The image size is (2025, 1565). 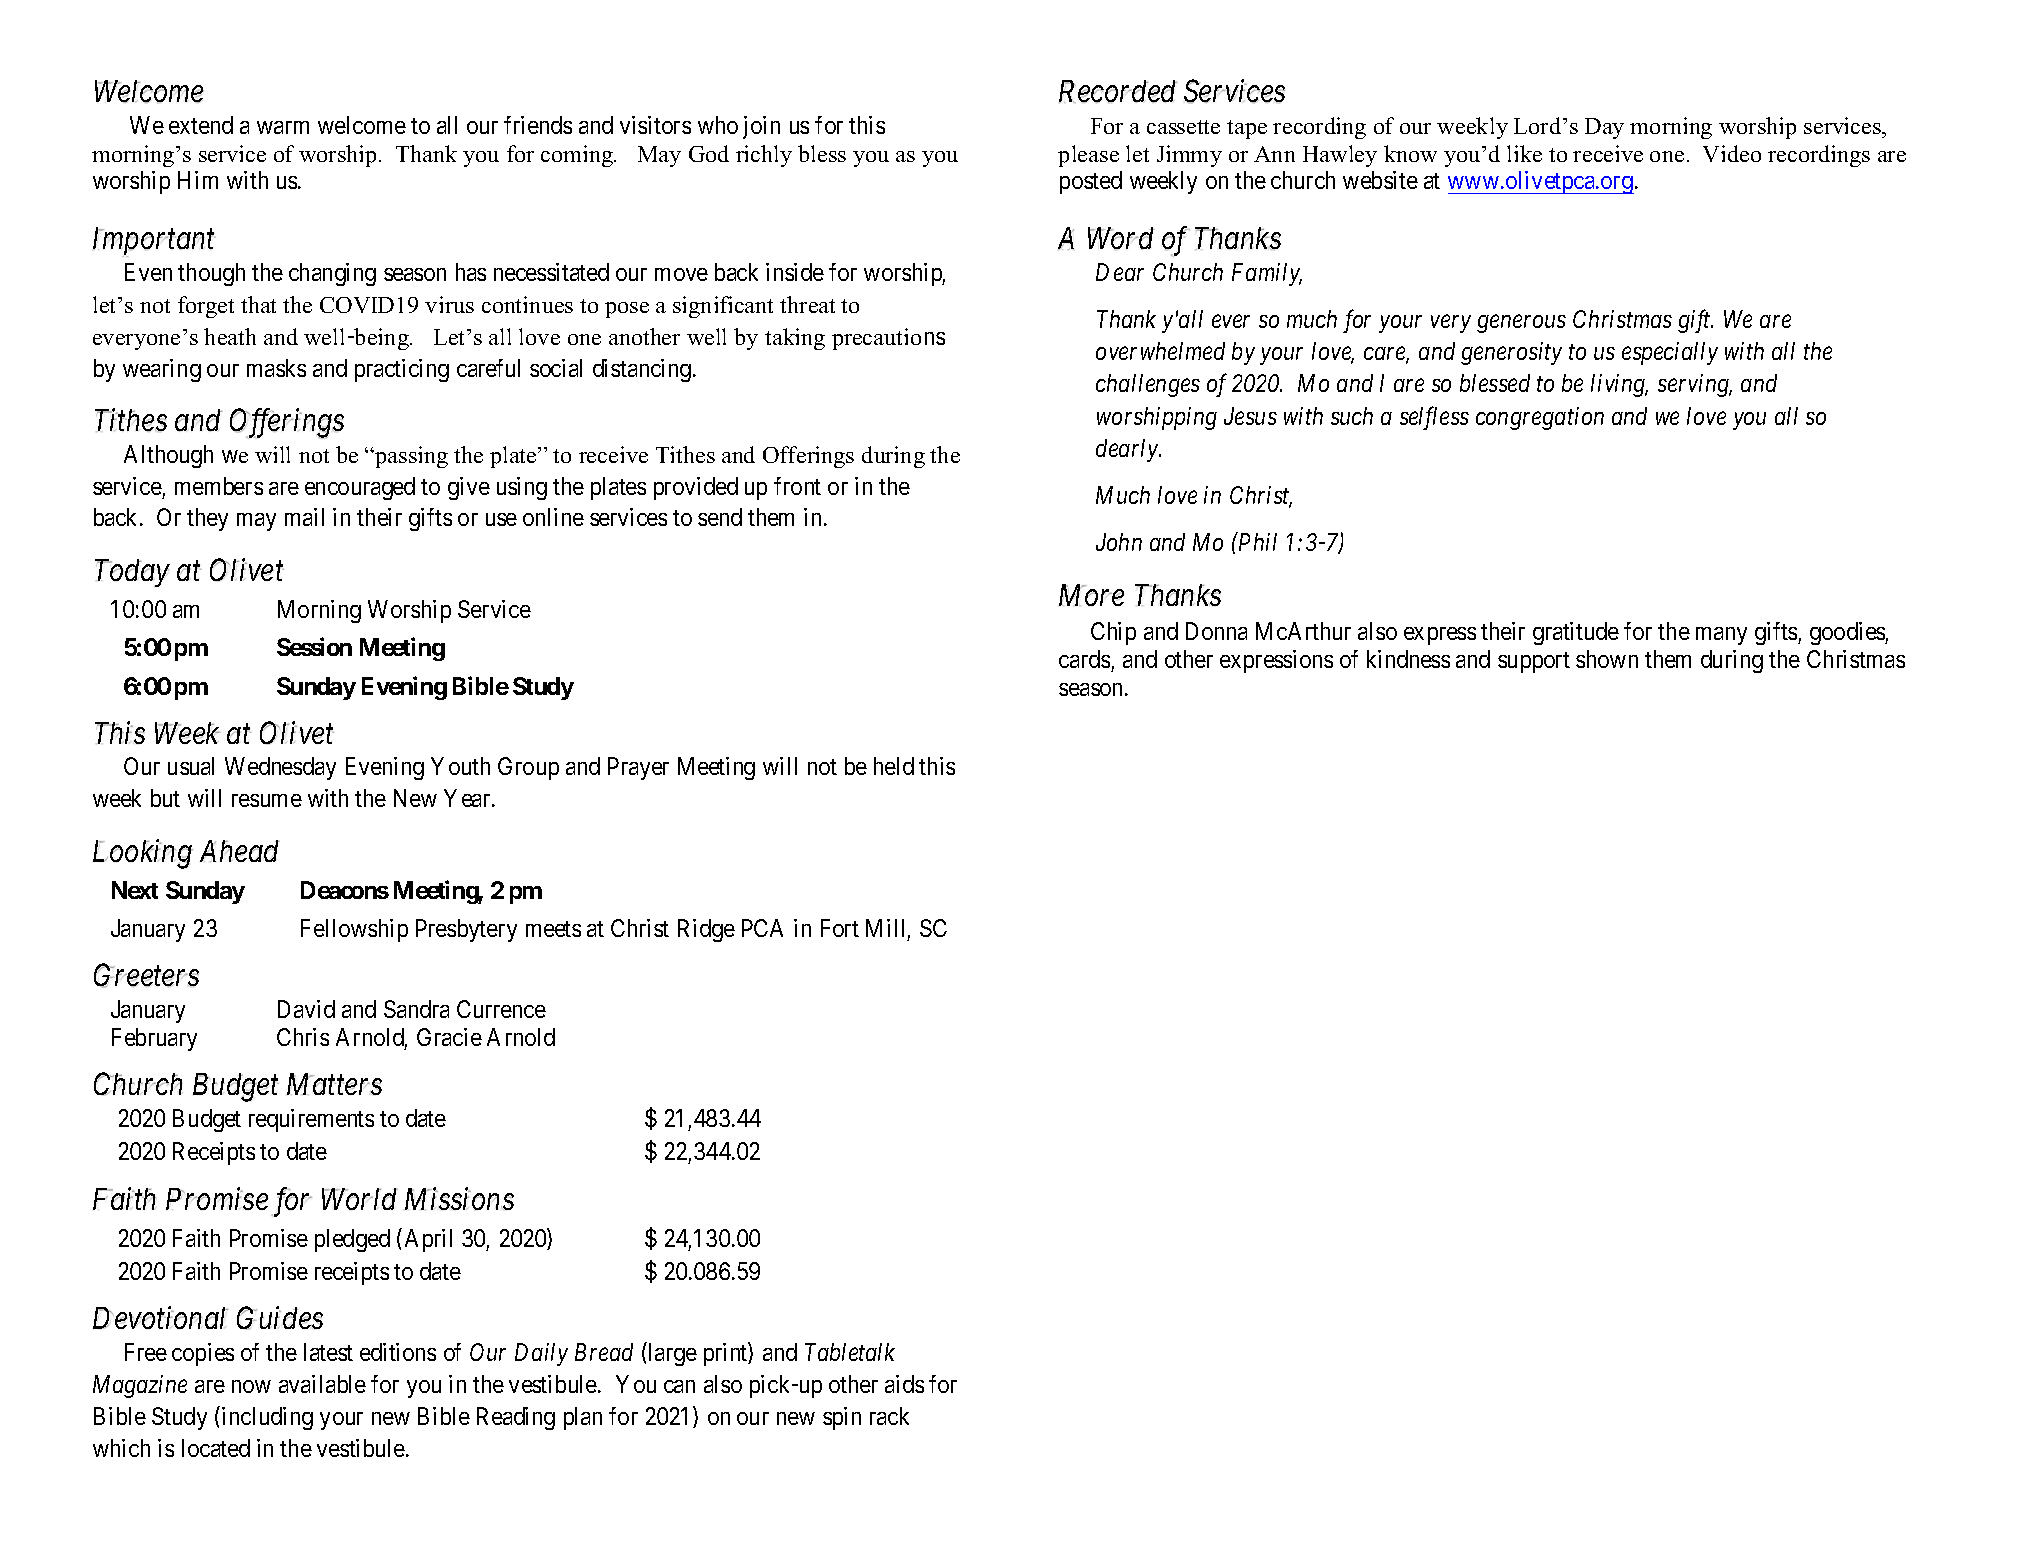 What do you see at coordinates (1091, 595) in the screenshot?
I see `More` at bounding box center [1091, 595].
